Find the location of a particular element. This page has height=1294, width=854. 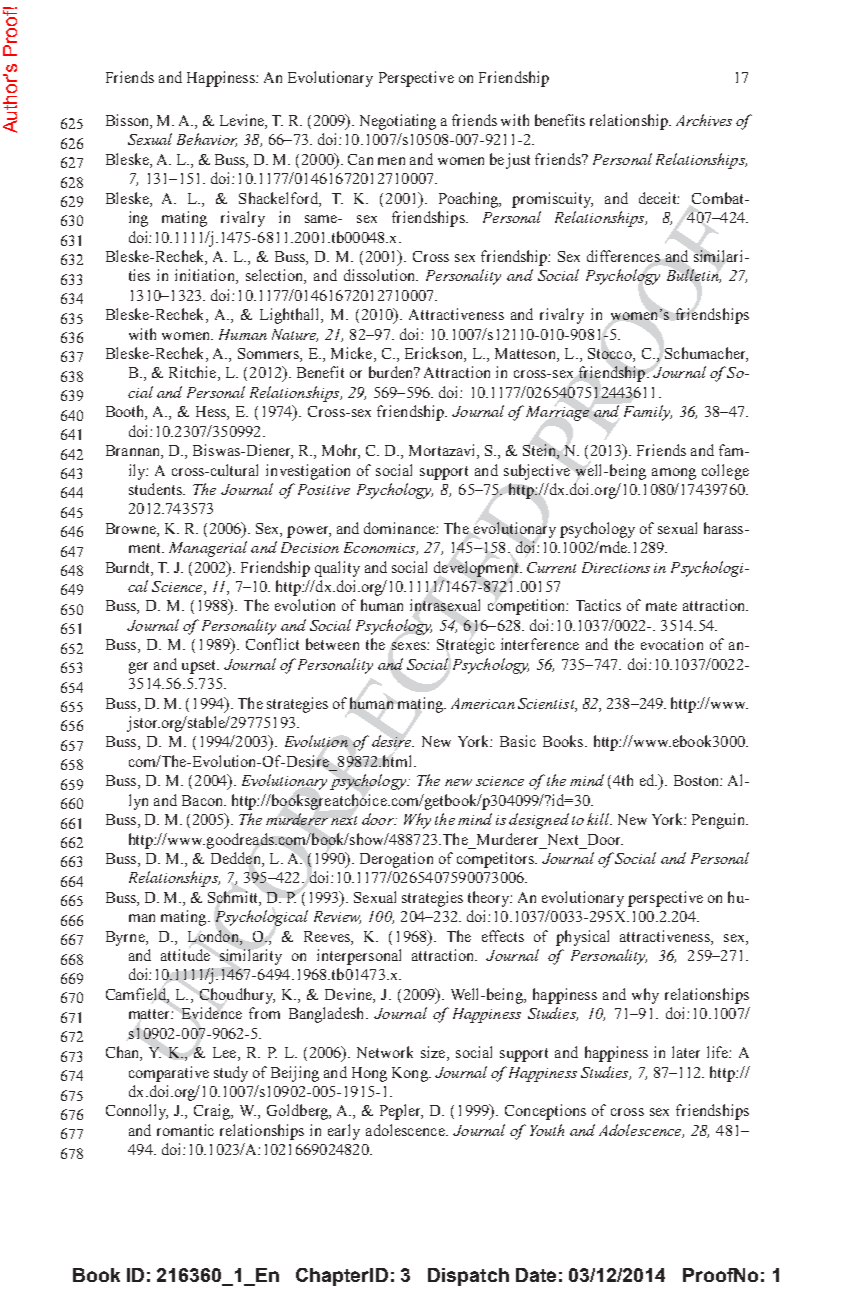

among is located at coordinates (674, 474).
